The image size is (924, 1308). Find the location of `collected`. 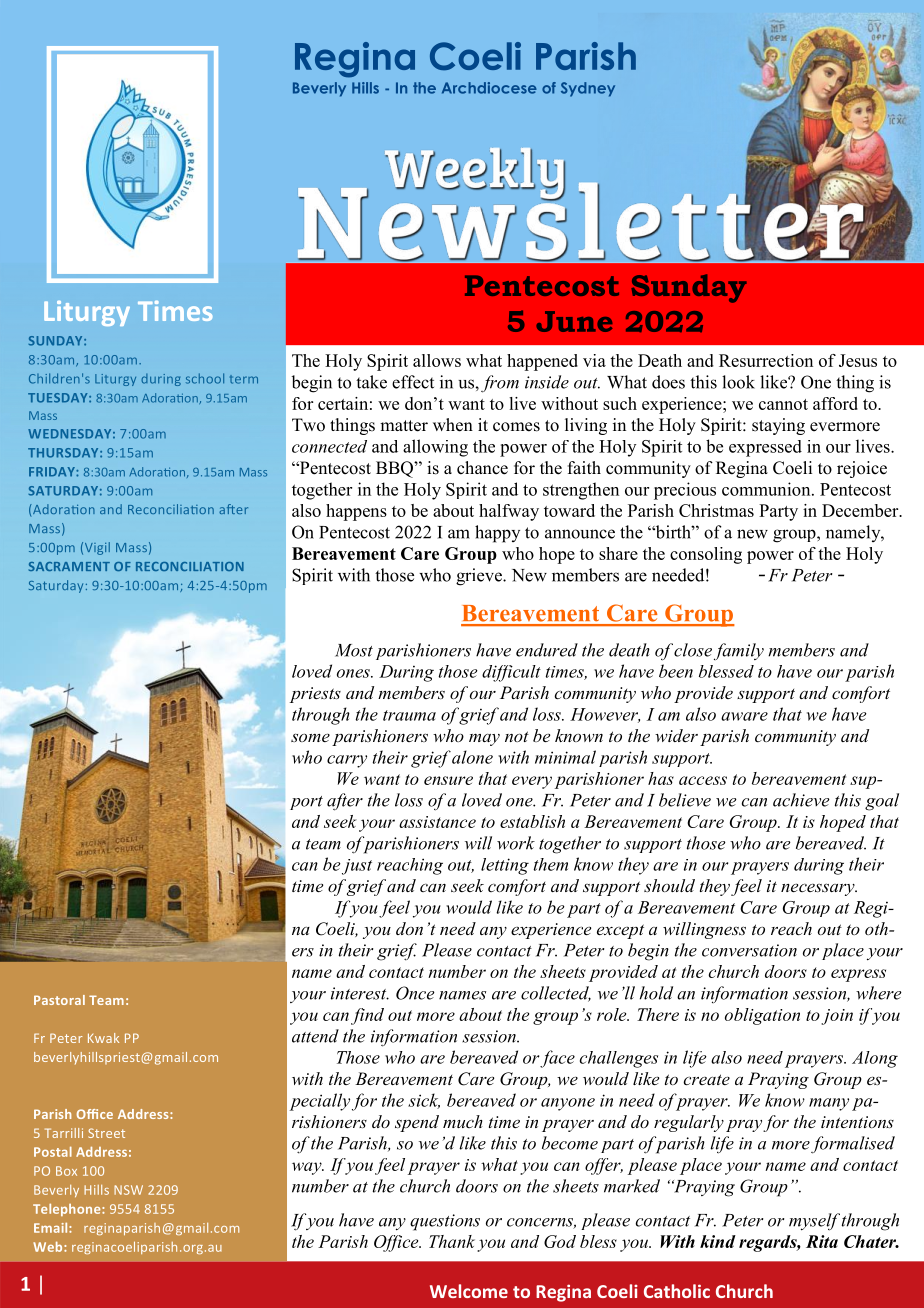

collected is located at coordinates (556, 994).
